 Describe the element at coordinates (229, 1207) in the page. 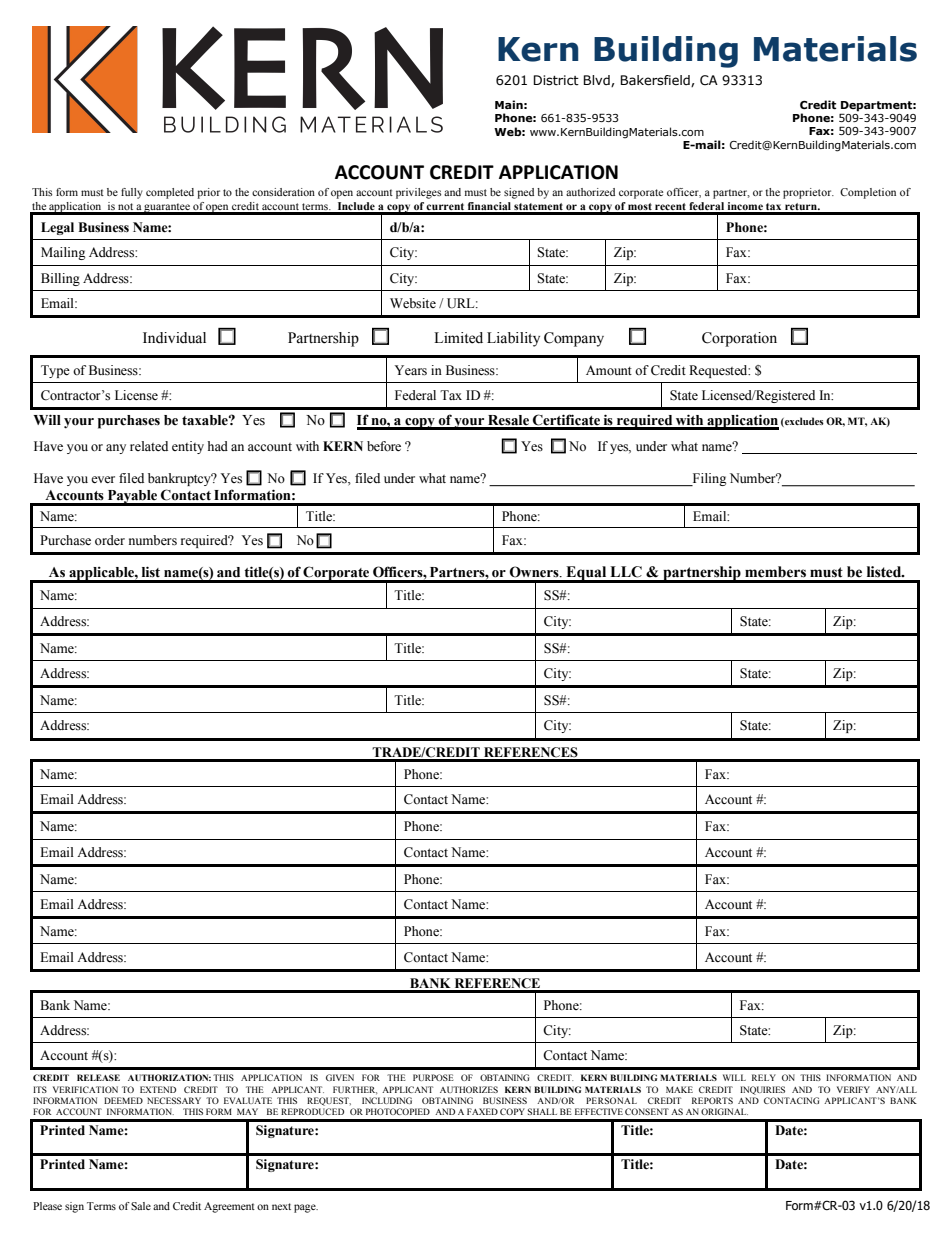

I see `Agreement` at that location.
